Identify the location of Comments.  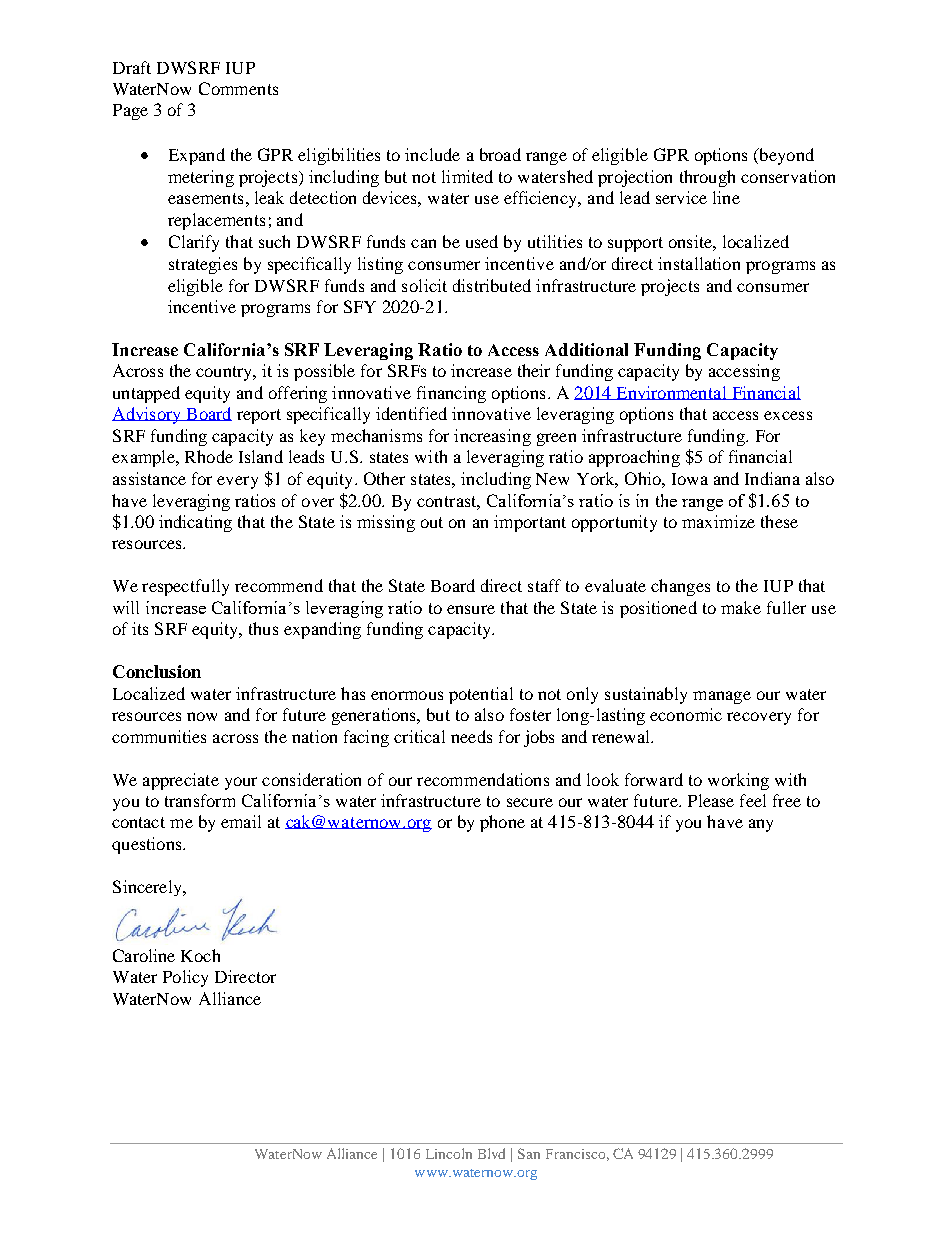
(238, 88).
